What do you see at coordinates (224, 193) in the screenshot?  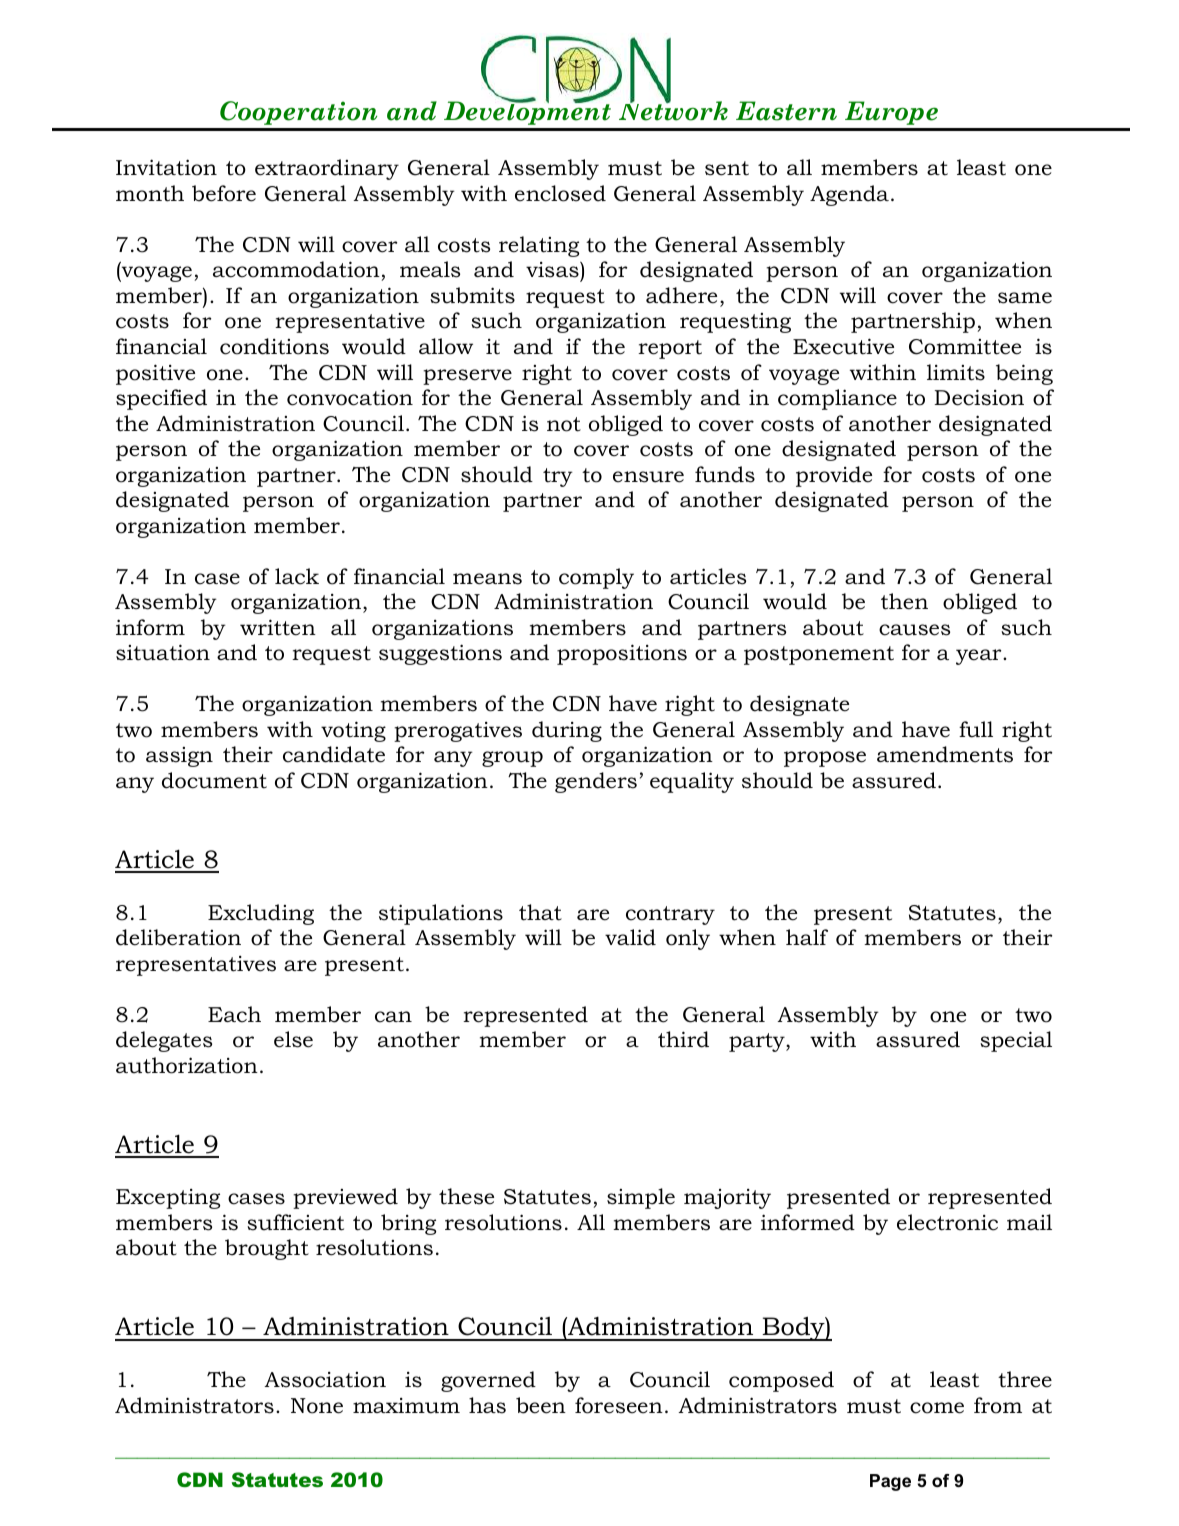 I see `before` at bounding box center [224, 193].
